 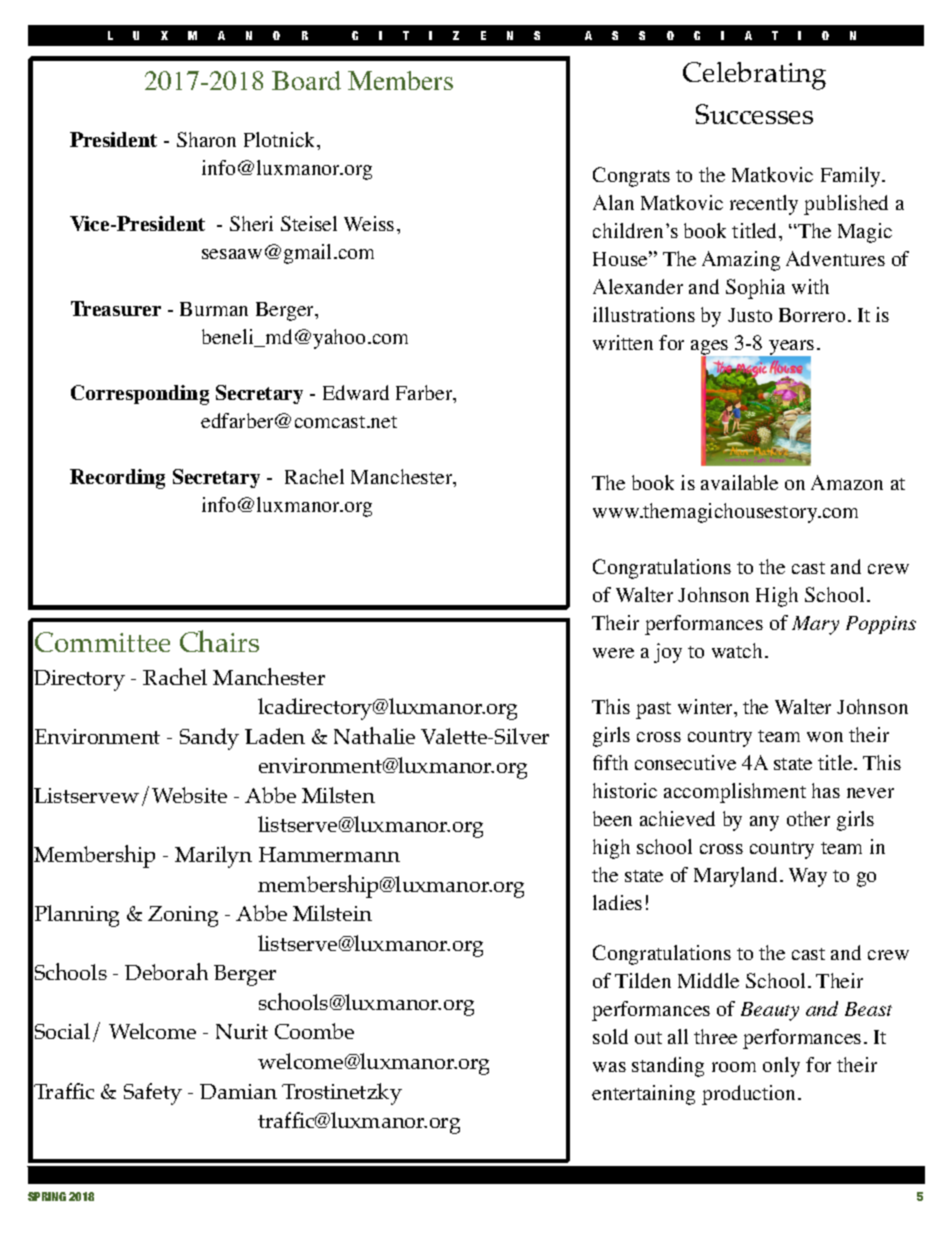 I want to click on Board, so click(x=306, y=80).
